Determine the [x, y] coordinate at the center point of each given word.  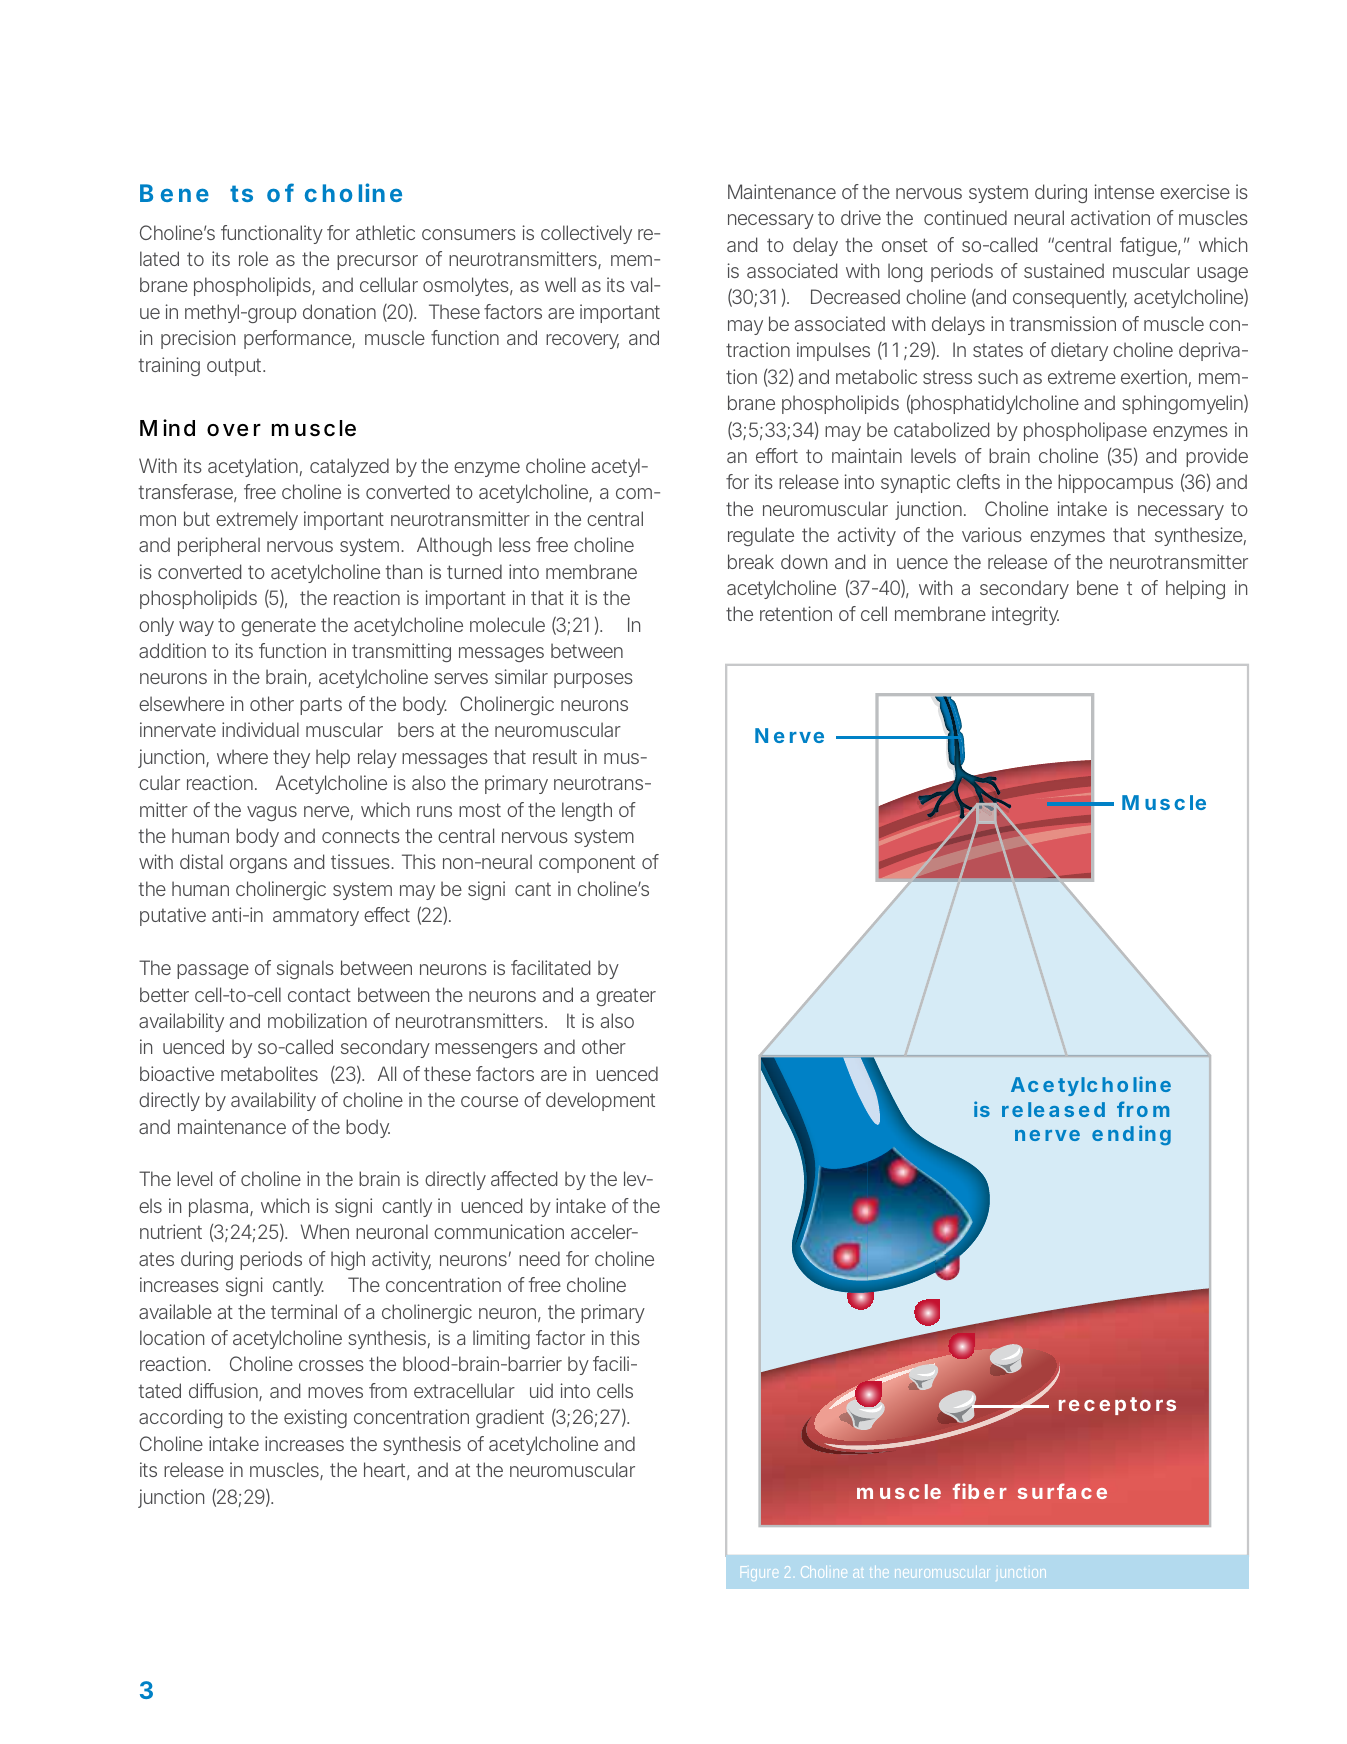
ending [1131, 1135]
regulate [761, 536]
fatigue [1149, 246]
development [600, 1101]
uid [541, 1390]
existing [315, 1418]
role [253, 258]
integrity [1025, 615]
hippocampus [1115, 483]
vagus [272, 813]
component [587, 864]
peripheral [219, 546]
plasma [220, 1207]
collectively [586, 234]
